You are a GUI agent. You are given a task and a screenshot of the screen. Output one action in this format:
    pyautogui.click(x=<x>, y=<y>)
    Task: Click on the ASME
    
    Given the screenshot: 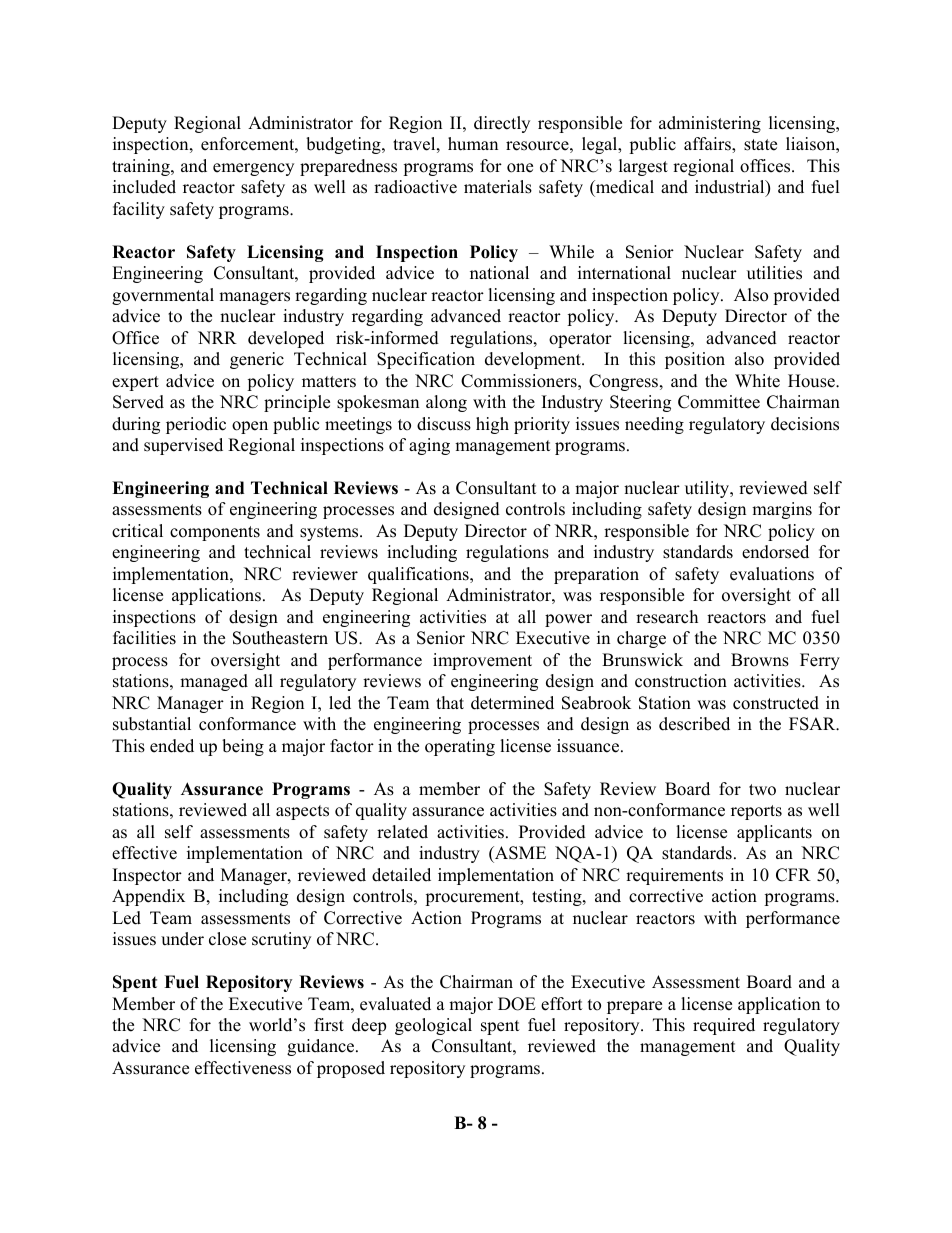 What is the action you would take?
    pyautogui.click(x=519, y=853)
